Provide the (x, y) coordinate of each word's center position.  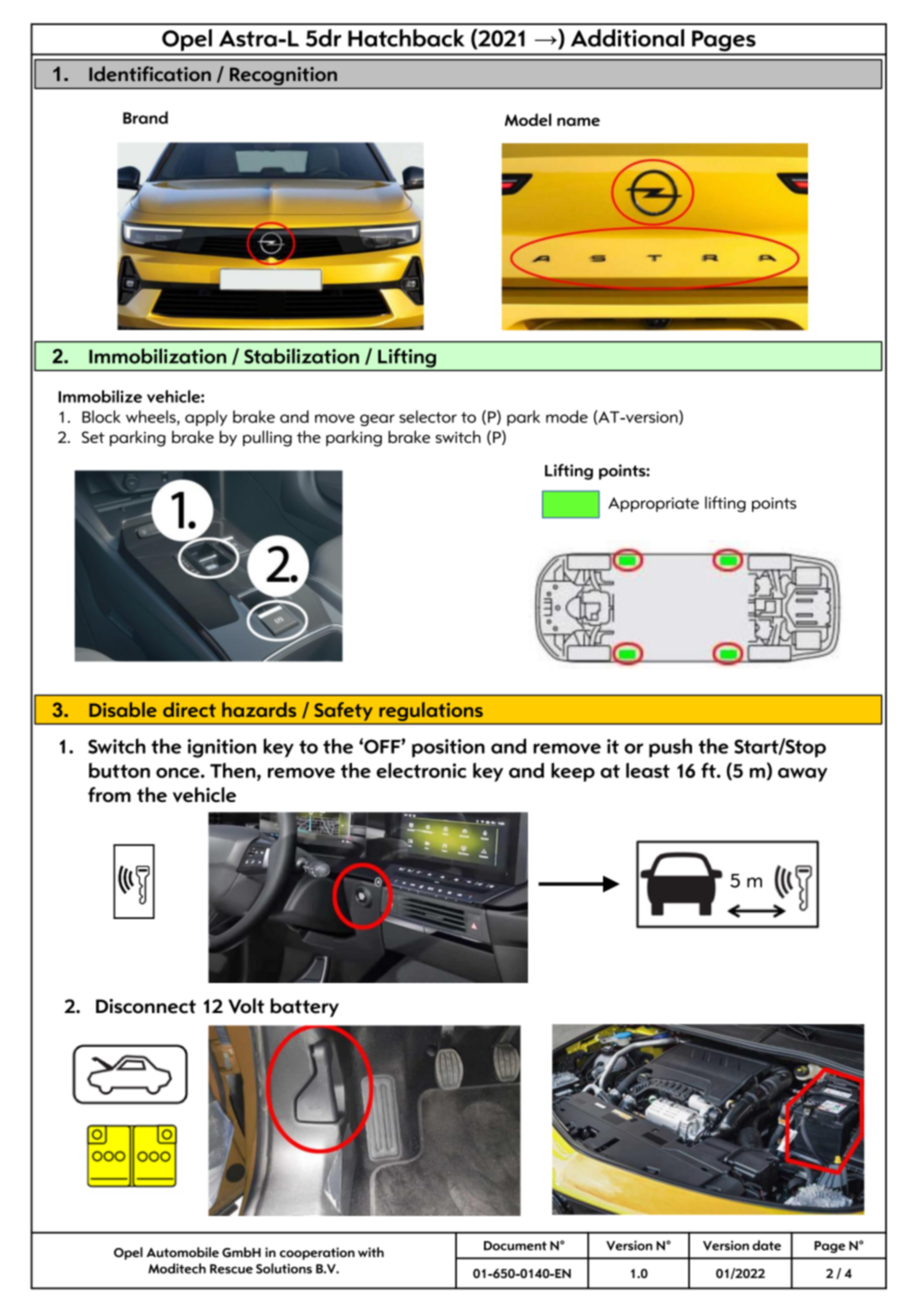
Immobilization (157, 356)
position (448, 748)
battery (304, 1007)
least (648, 770)
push (670, 748)
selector (428, 416)
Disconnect (146, 1006)
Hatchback (406, 38)
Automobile (182, 1252)
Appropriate (653, 504)
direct (189, 709)
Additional (627, 38)
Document (515, 1246)
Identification (150, 74)
